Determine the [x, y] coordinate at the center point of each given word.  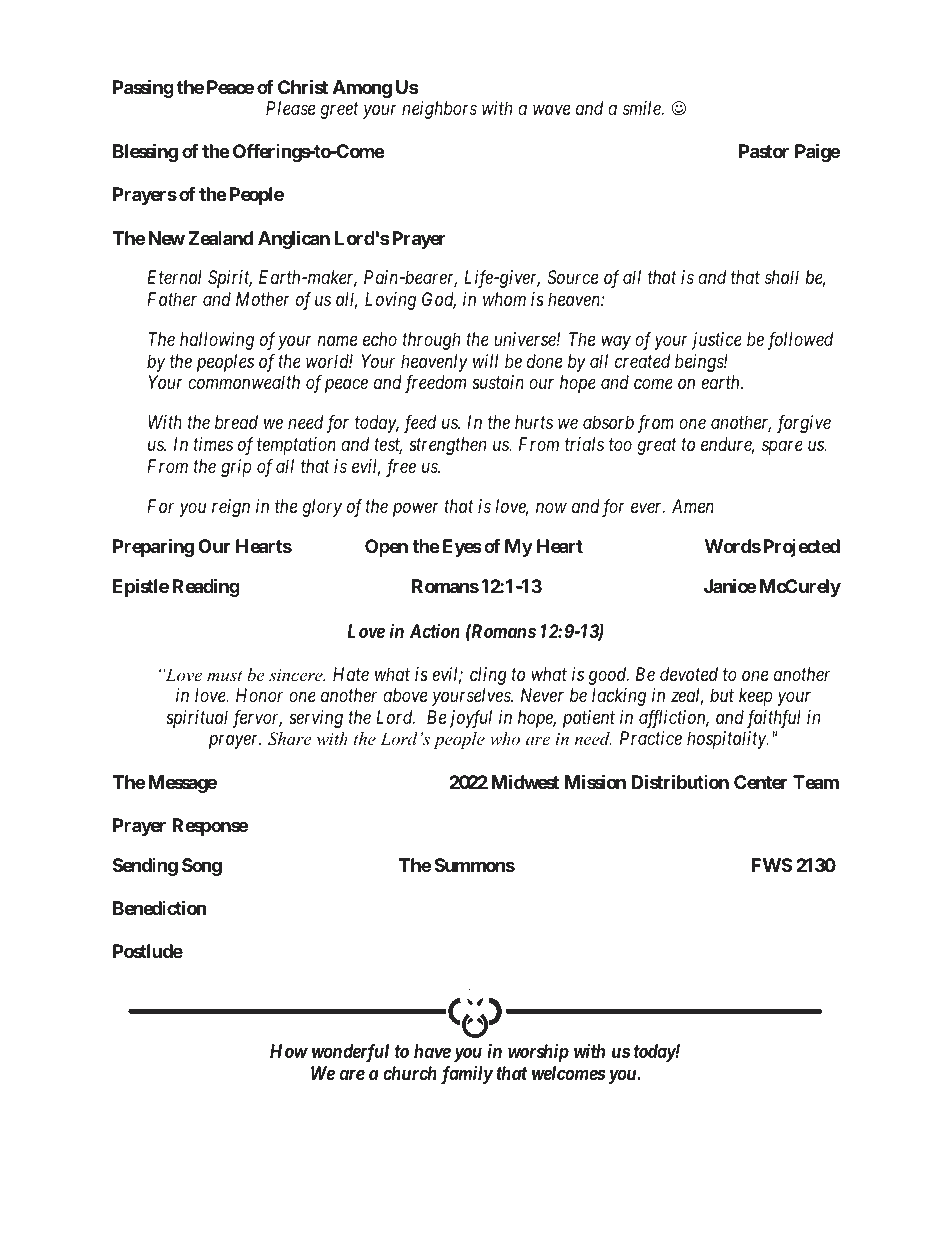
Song [202, 867]
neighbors [439, 110]
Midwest [525, 781]
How [289, 1051]
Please [290, 108]
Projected [800, 548]
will [485, 361]
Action [435, 631]
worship [538, 1053]
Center [760, 782]
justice [717, 341]
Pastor [764, 151]
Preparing [153, 547]
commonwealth [244, 382]
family [467, 1075]
